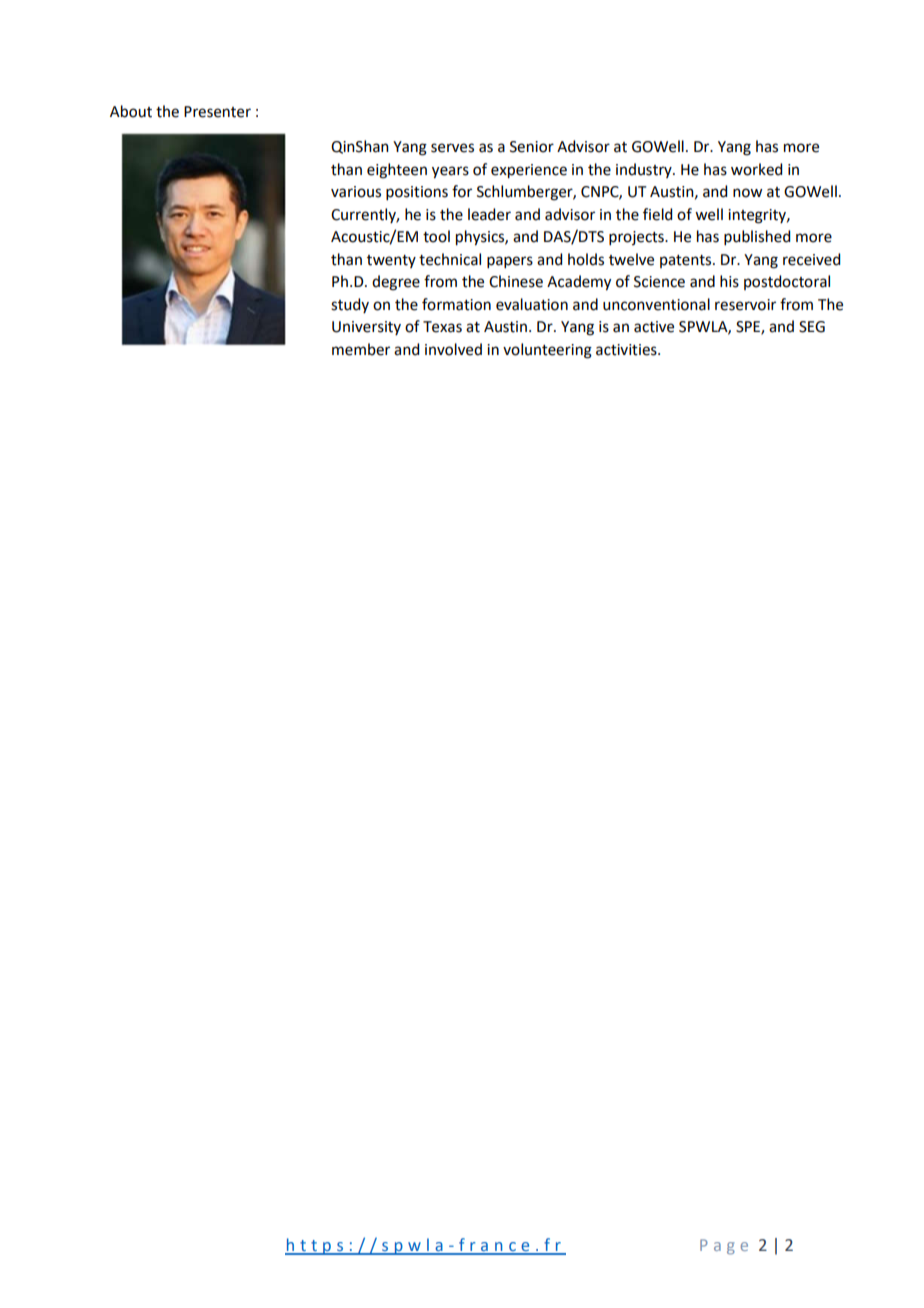 The width and height of the document is (924, 1308). I want to click on positions, so click(417, 193).
